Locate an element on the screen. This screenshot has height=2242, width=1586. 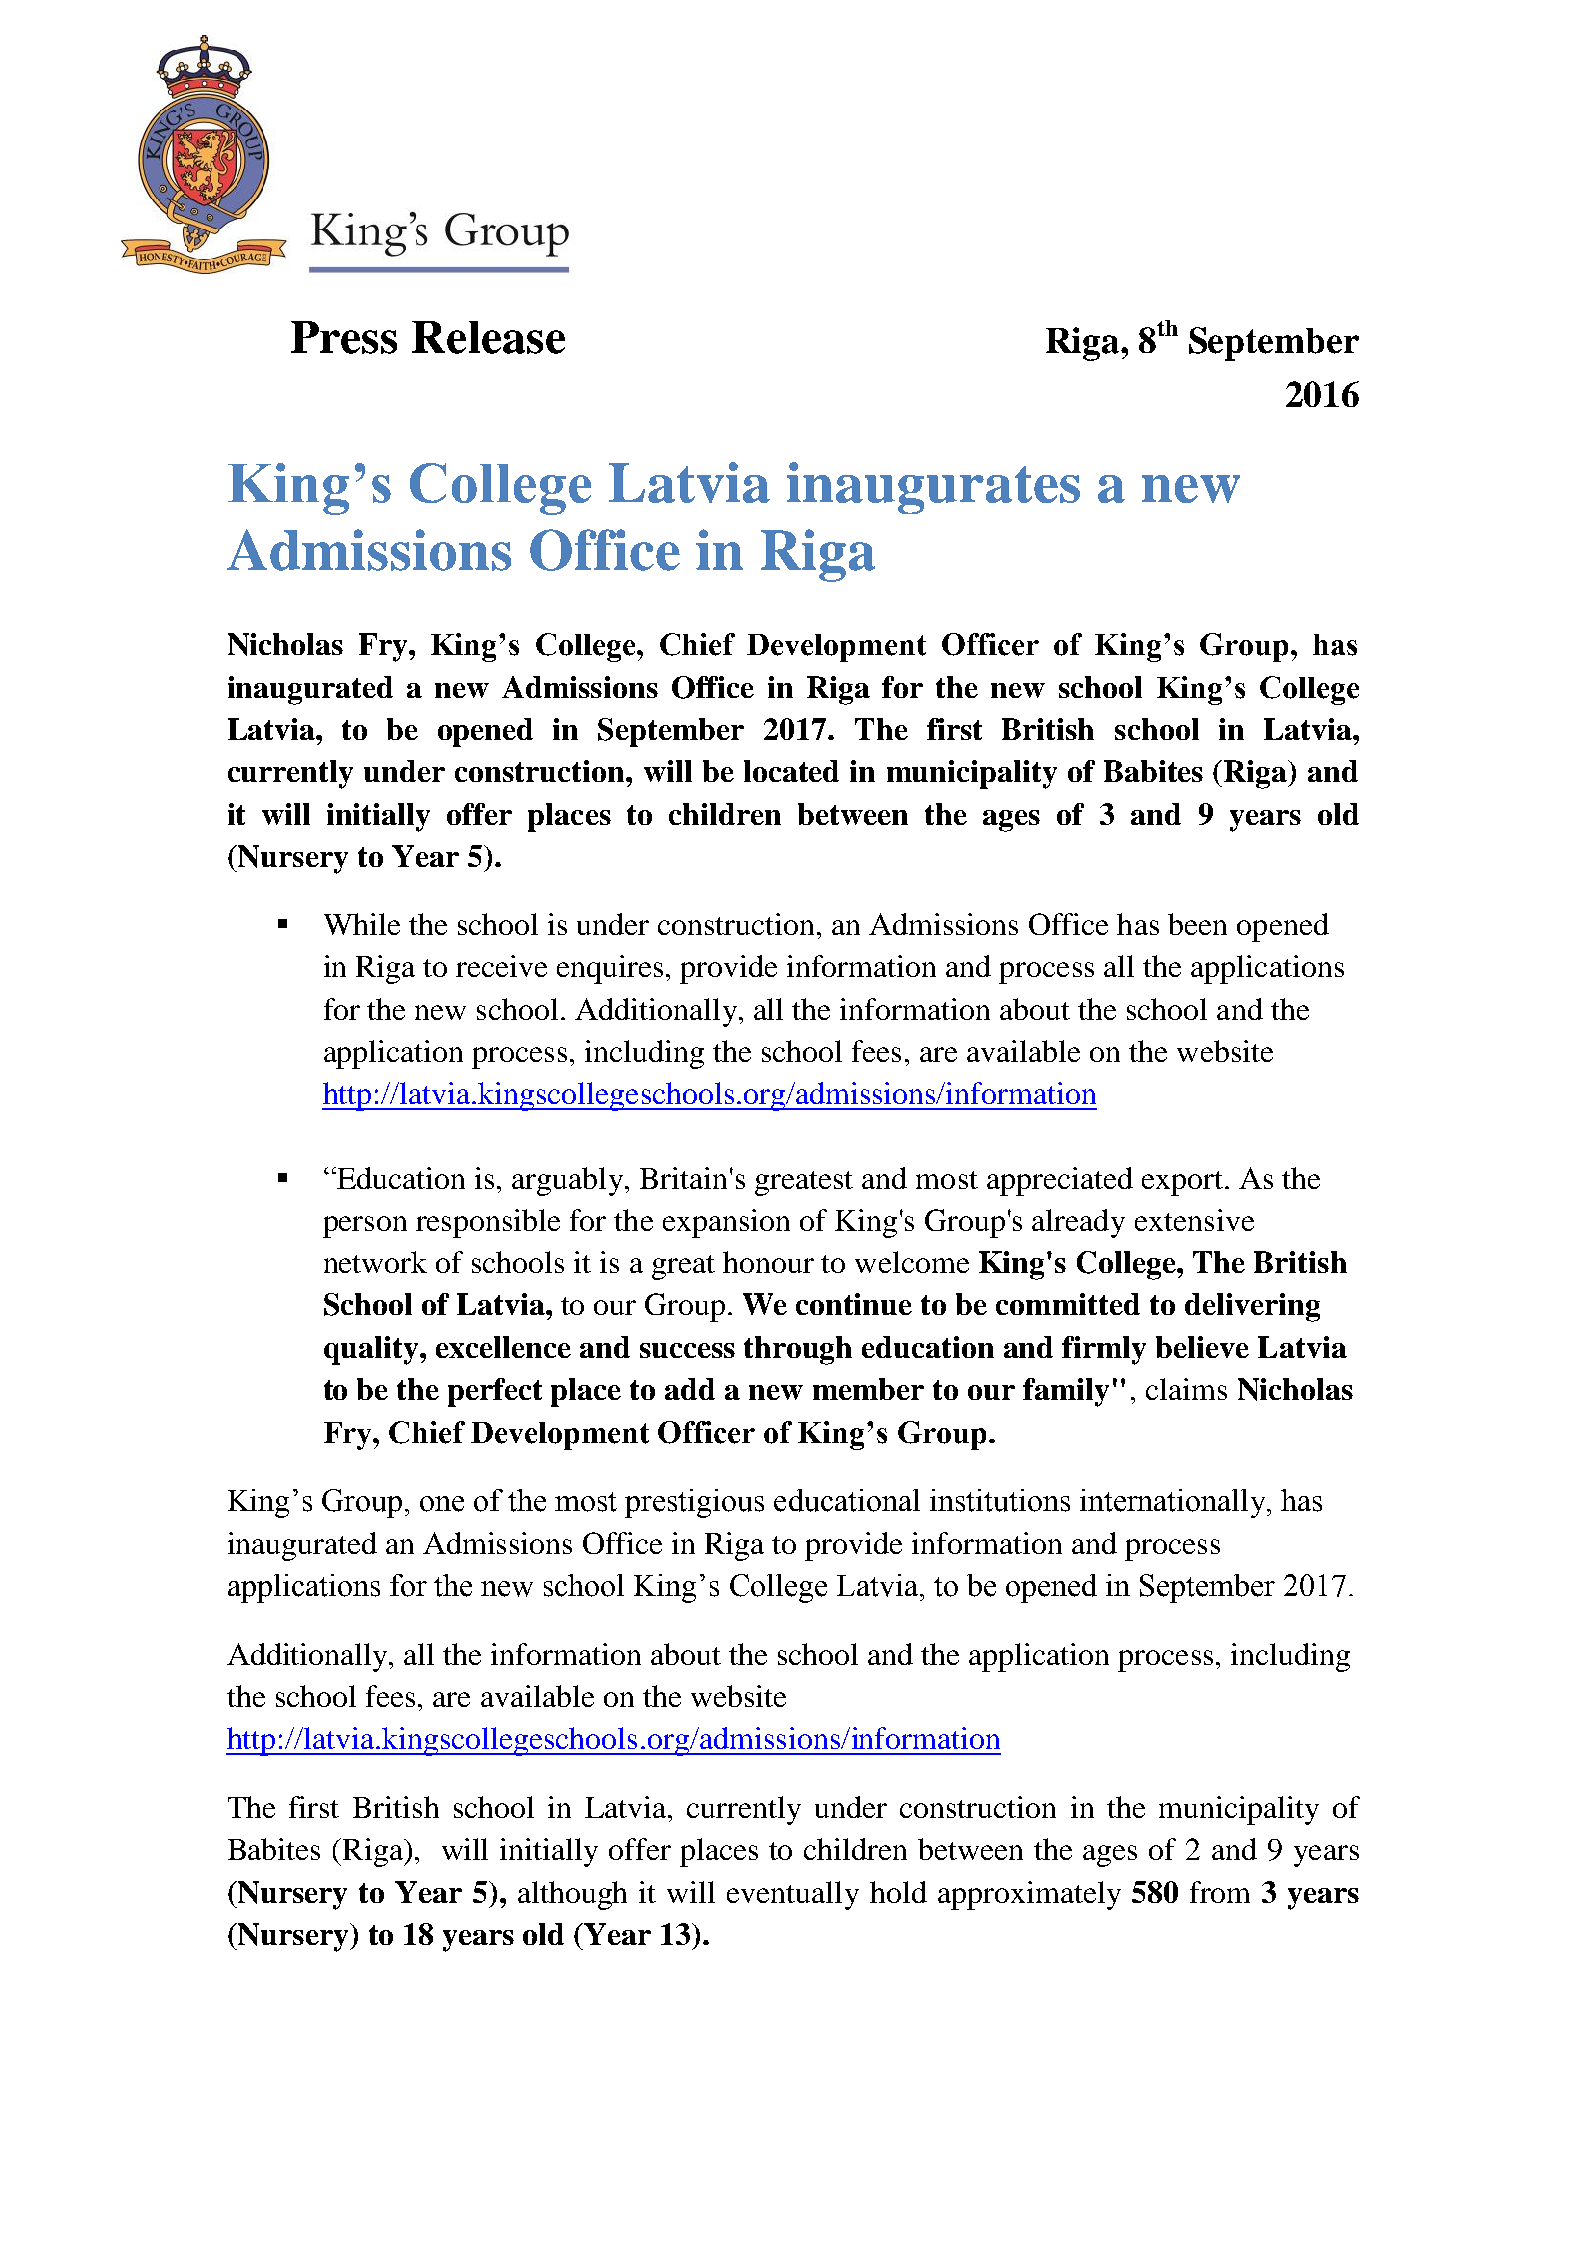
While is located at coordinates (362, 924).
